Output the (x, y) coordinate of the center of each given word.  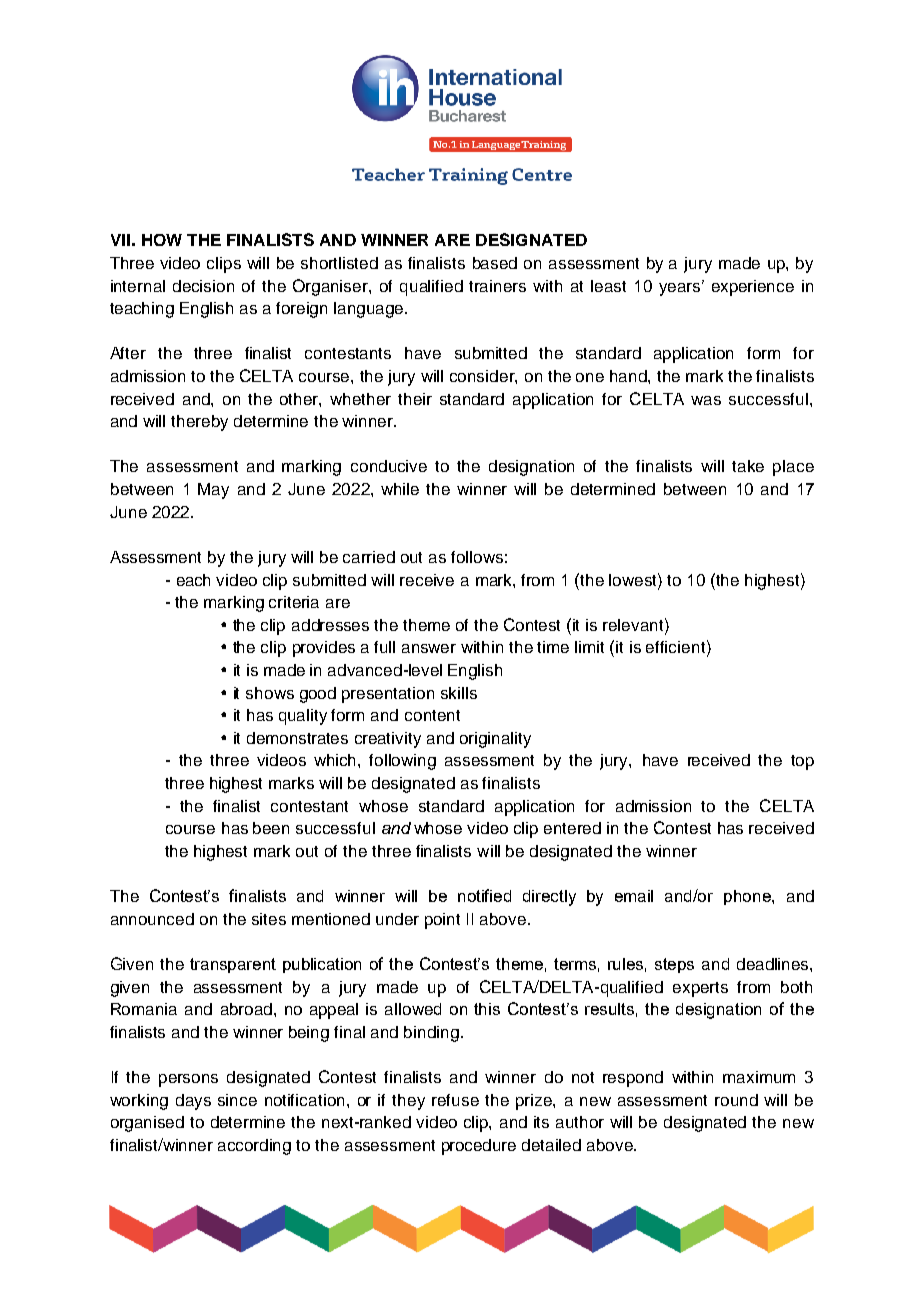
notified (484, 895)
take (748, 466)
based (495, 263)
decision (203, 286)
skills (459, 693)
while (400, 489)
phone (748, 897)
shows (270, 693)
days (193, 1102)
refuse (455, 1100)
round (736, 1100)
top (802, 762)
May (213, 491)
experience (753, 288)
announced (152, 919)
